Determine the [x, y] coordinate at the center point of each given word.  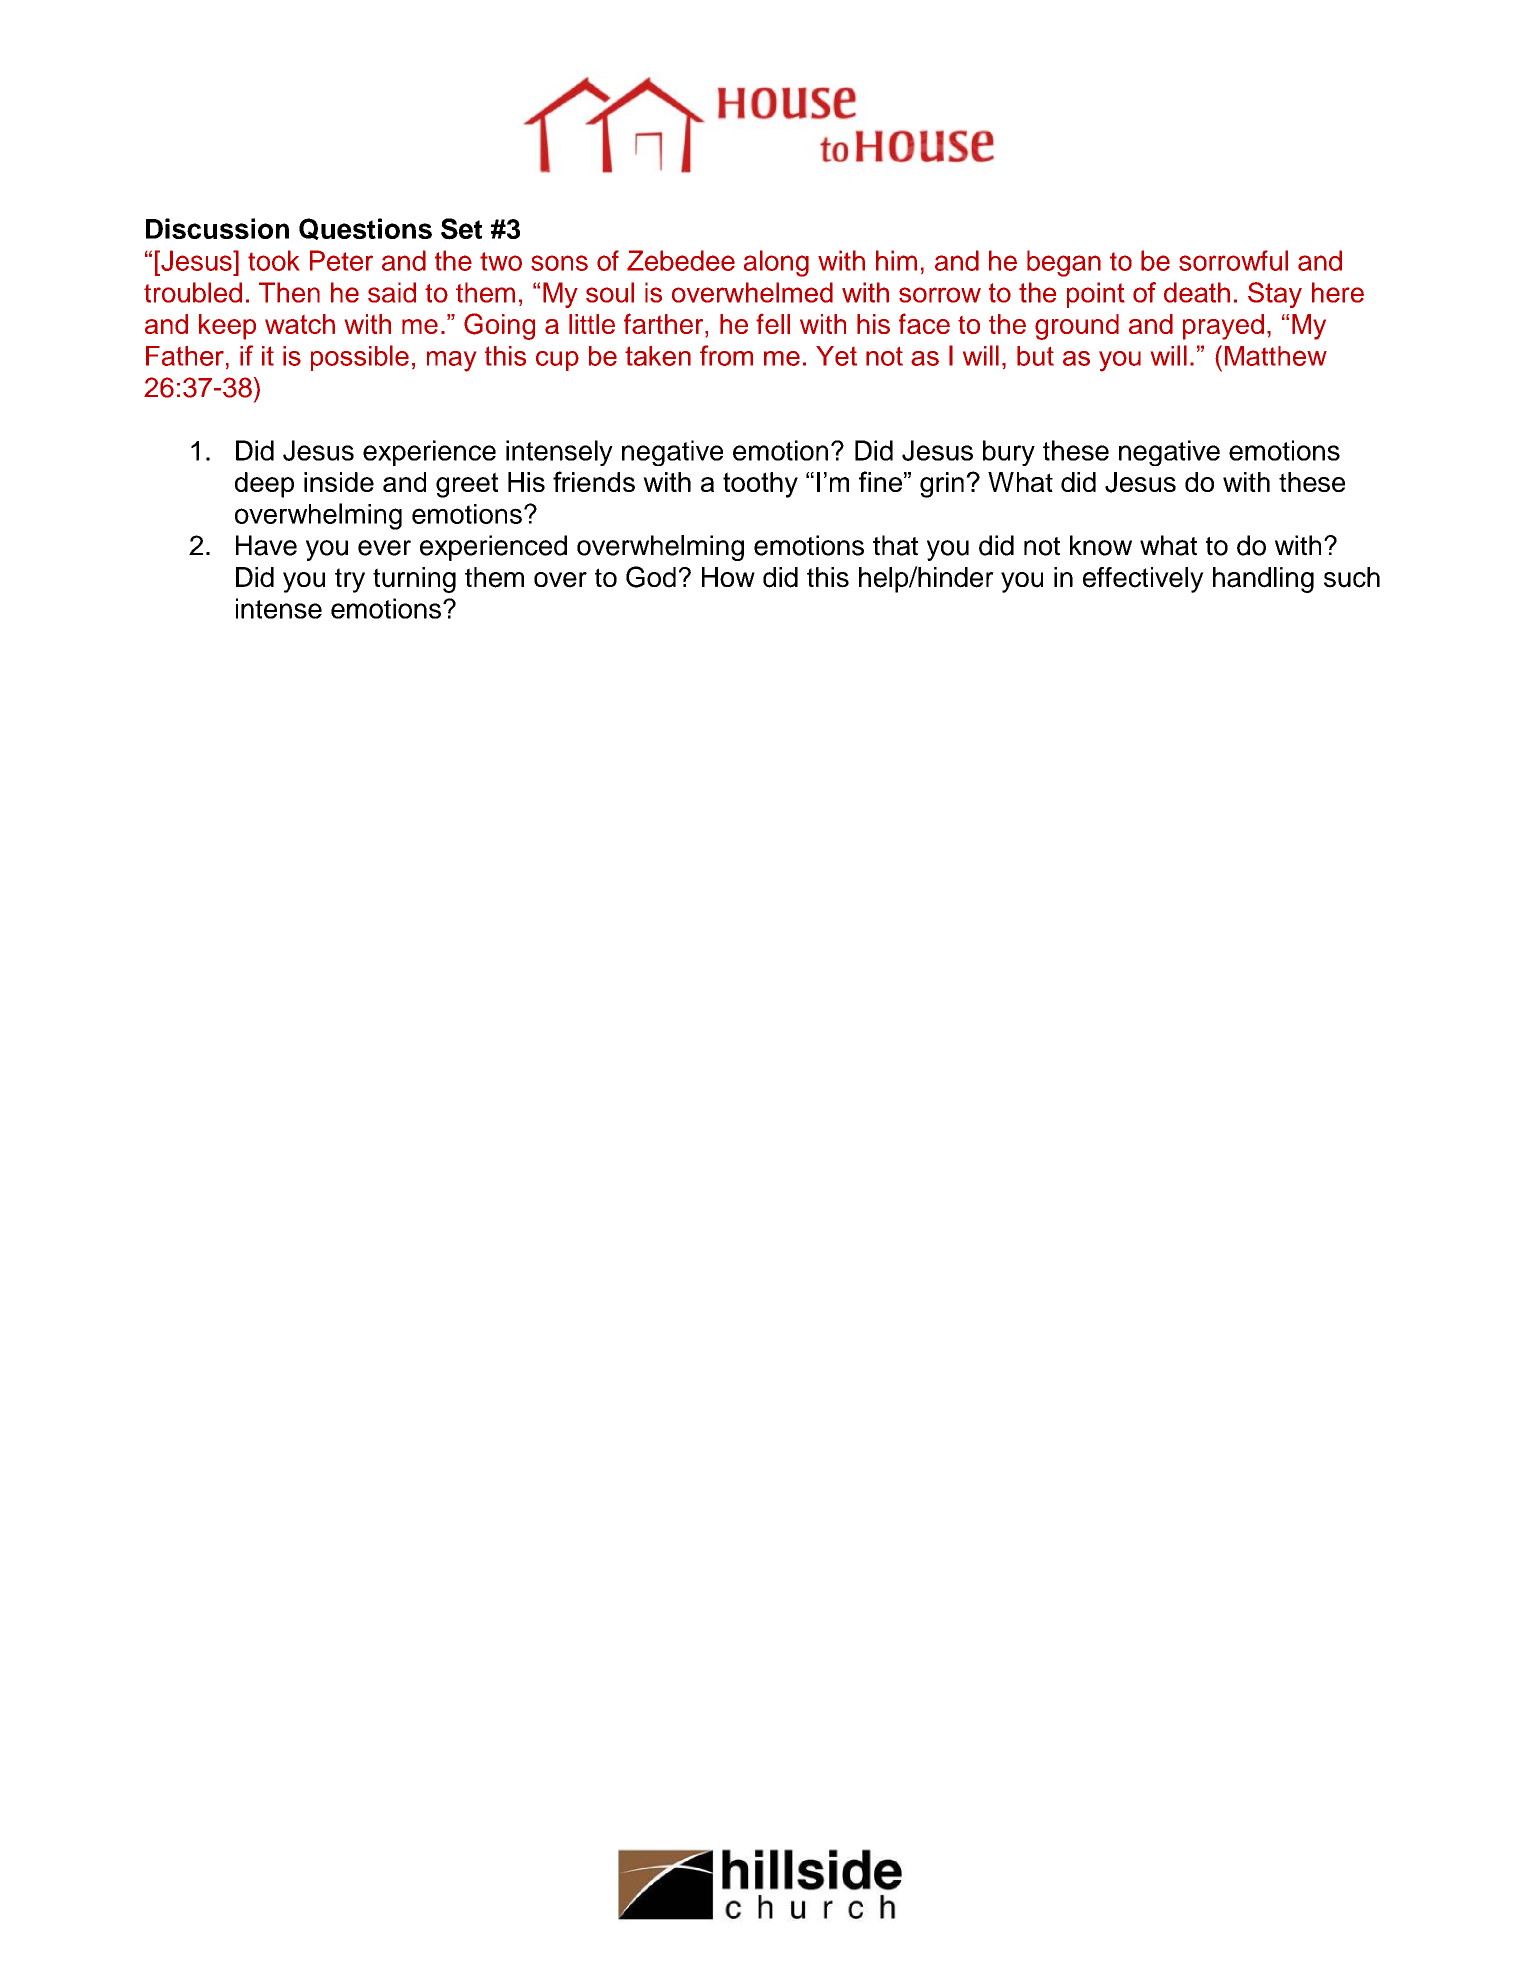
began [1064, 263]
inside [339, 482]
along [776, 263]
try [350, 580]
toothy [760, 485]
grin [942, 485]
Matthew [1276, 356]
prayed [1223, 327]
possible [360, 358]
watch [300, 324]
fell [773, 324]
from [726, 355]
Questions [365, 229]
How [728, 577]
